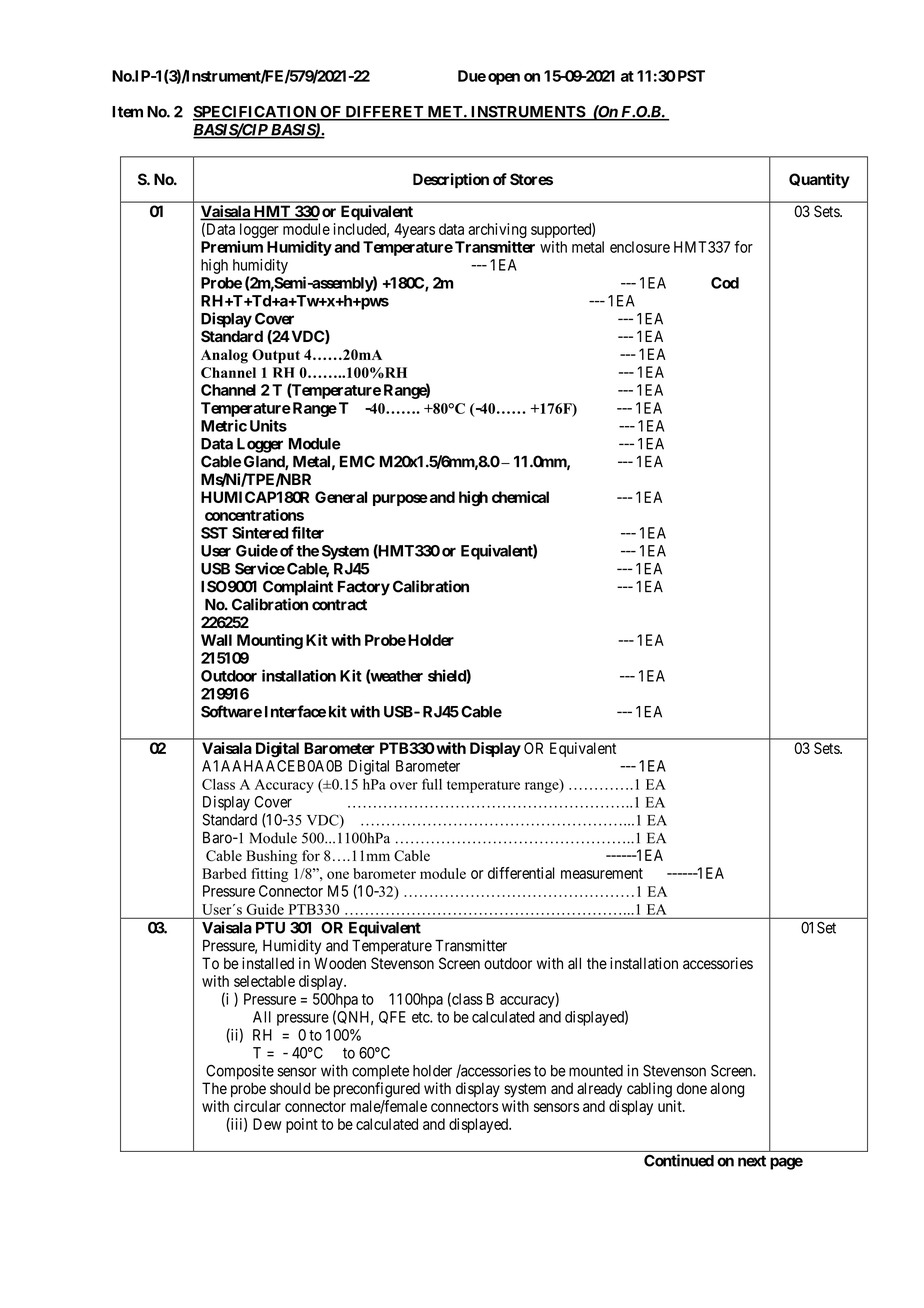 The image size is (924, 1308). I want to click on circular, so click(257, 1106).
